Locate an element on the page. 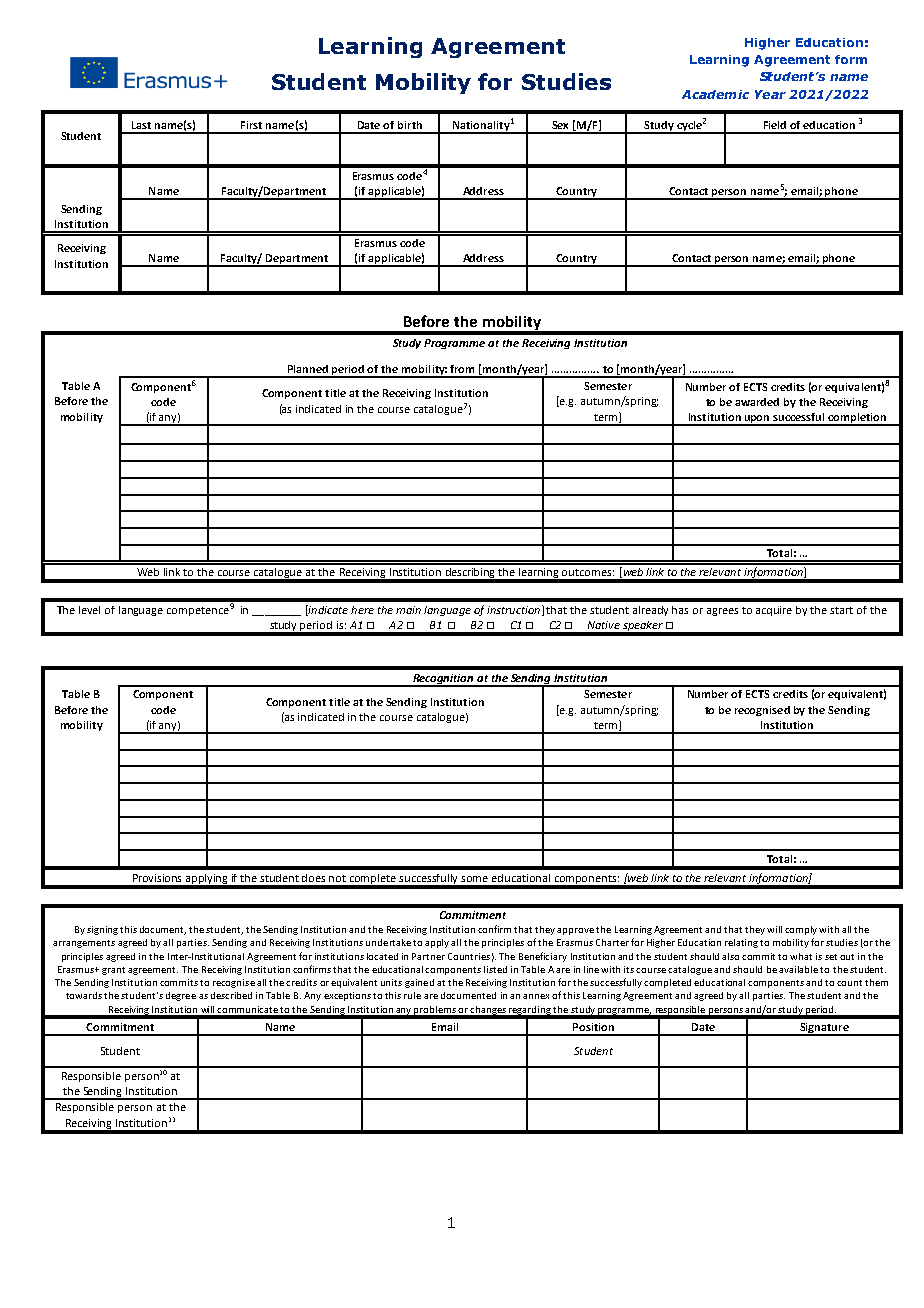 This image has height=1308, width=924. level is located at coordinates (89, 610).
